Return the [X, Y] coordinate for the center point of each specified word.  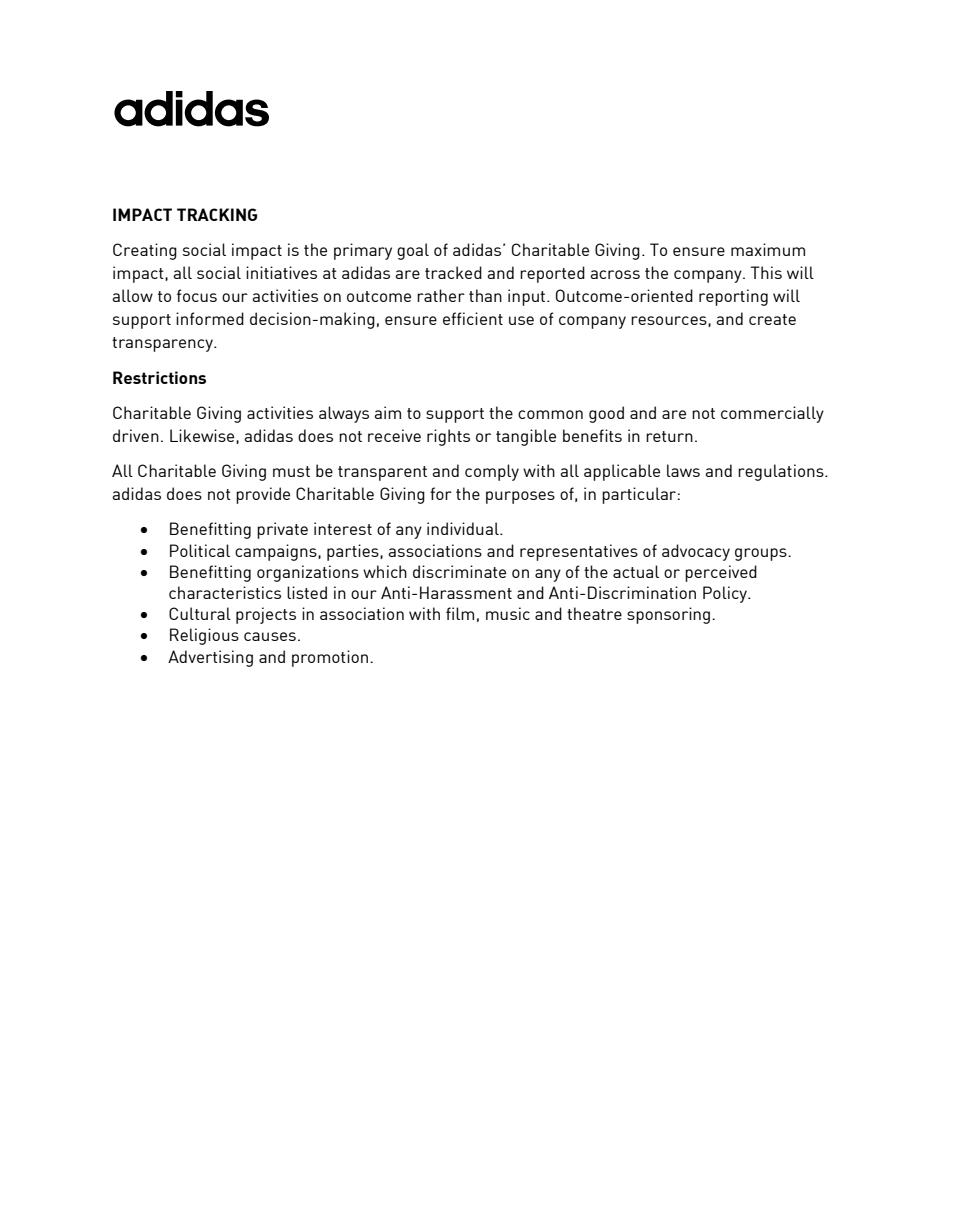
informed [210, 318]
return [669, 436]
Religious [204, 636]
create [772, 319]
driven [136, 435]
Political [200, 550]
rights [448, 437]
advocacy [696, 552]
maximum [768, 249]
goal [413, 251]
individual [464, 528]
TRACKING [217, 214]
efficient [473, 318]
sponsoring [668, 615]
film [460, 613]
